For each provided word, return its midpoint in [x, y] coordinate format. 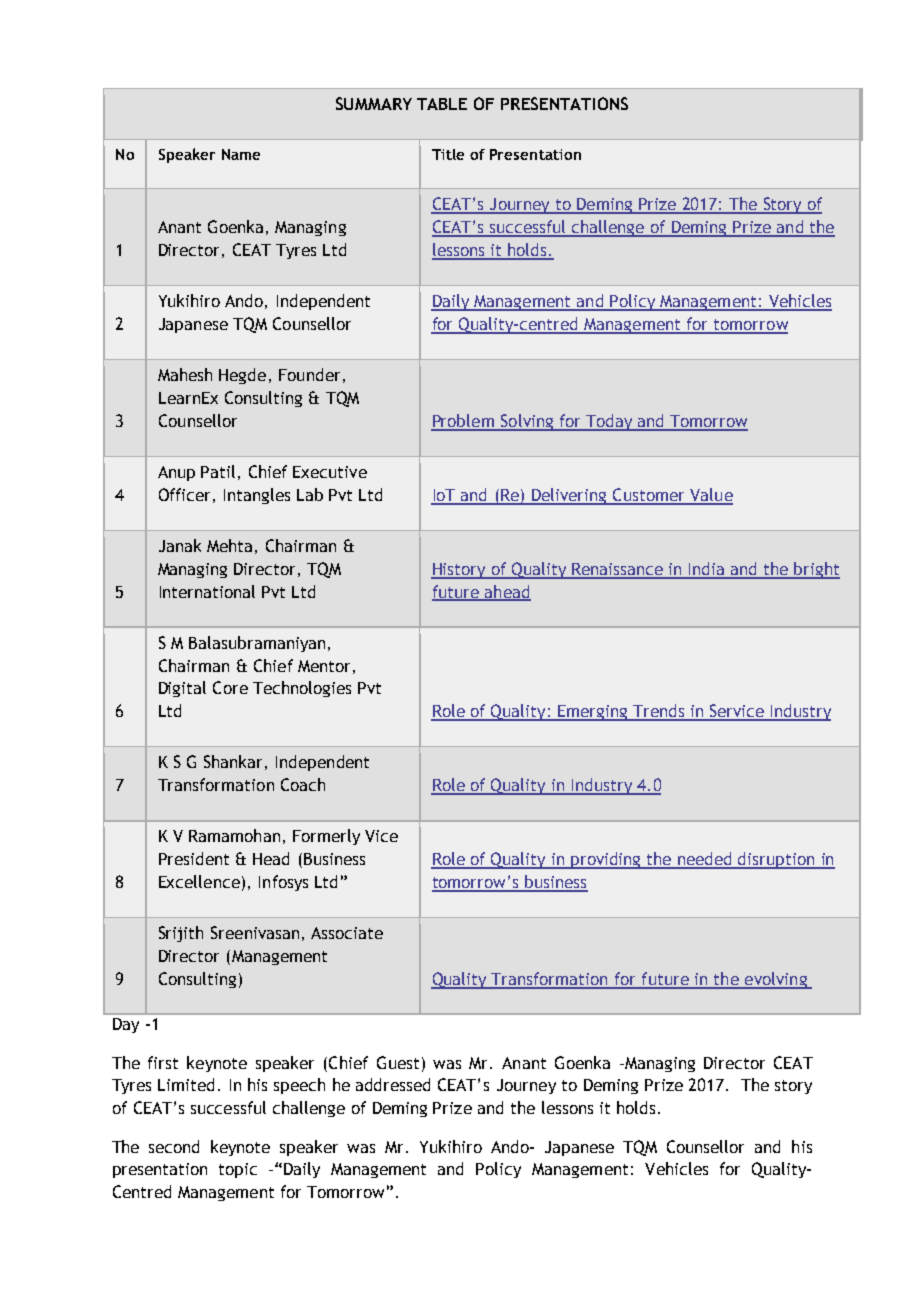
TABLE [442, 104]
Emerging [593, 713]
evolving [775, 980]
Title [448, 154]
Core [230, 687]
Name [241, 154]
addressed [393, 1084]
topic [238, 1170]
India [707, 570]
